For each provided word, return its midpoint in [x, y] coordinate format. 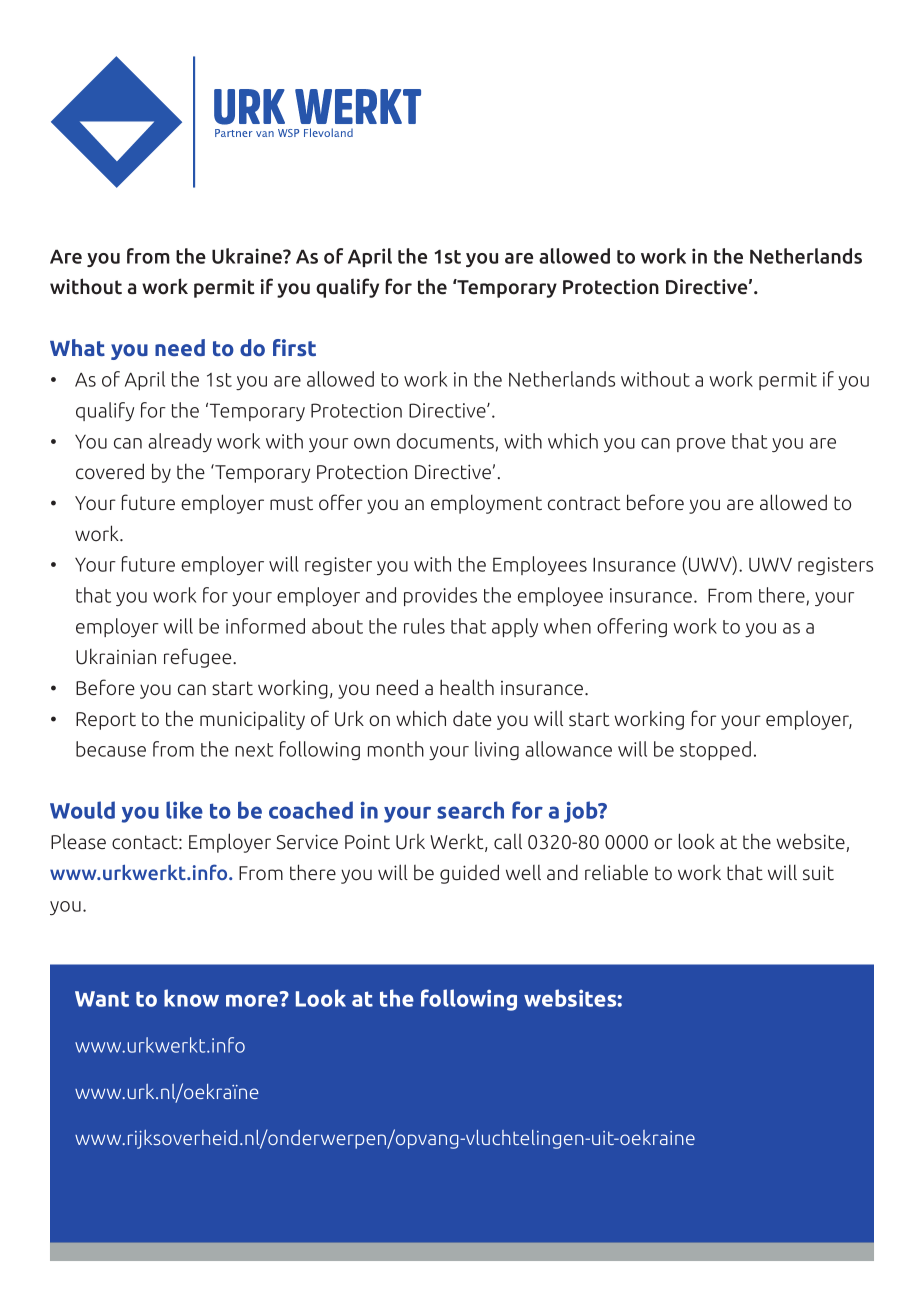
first [294, 347]
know [191, 998]
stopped [715, 750]
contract [584, 503]
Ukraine [248, 256]
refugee [199, 658]
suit [818, 873]
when [567, 626]
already [180, 442]
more [253, 999]
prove [701, 445]
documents [445, 441]
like [184, 810]
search [470, 810]
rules [424, 626]
